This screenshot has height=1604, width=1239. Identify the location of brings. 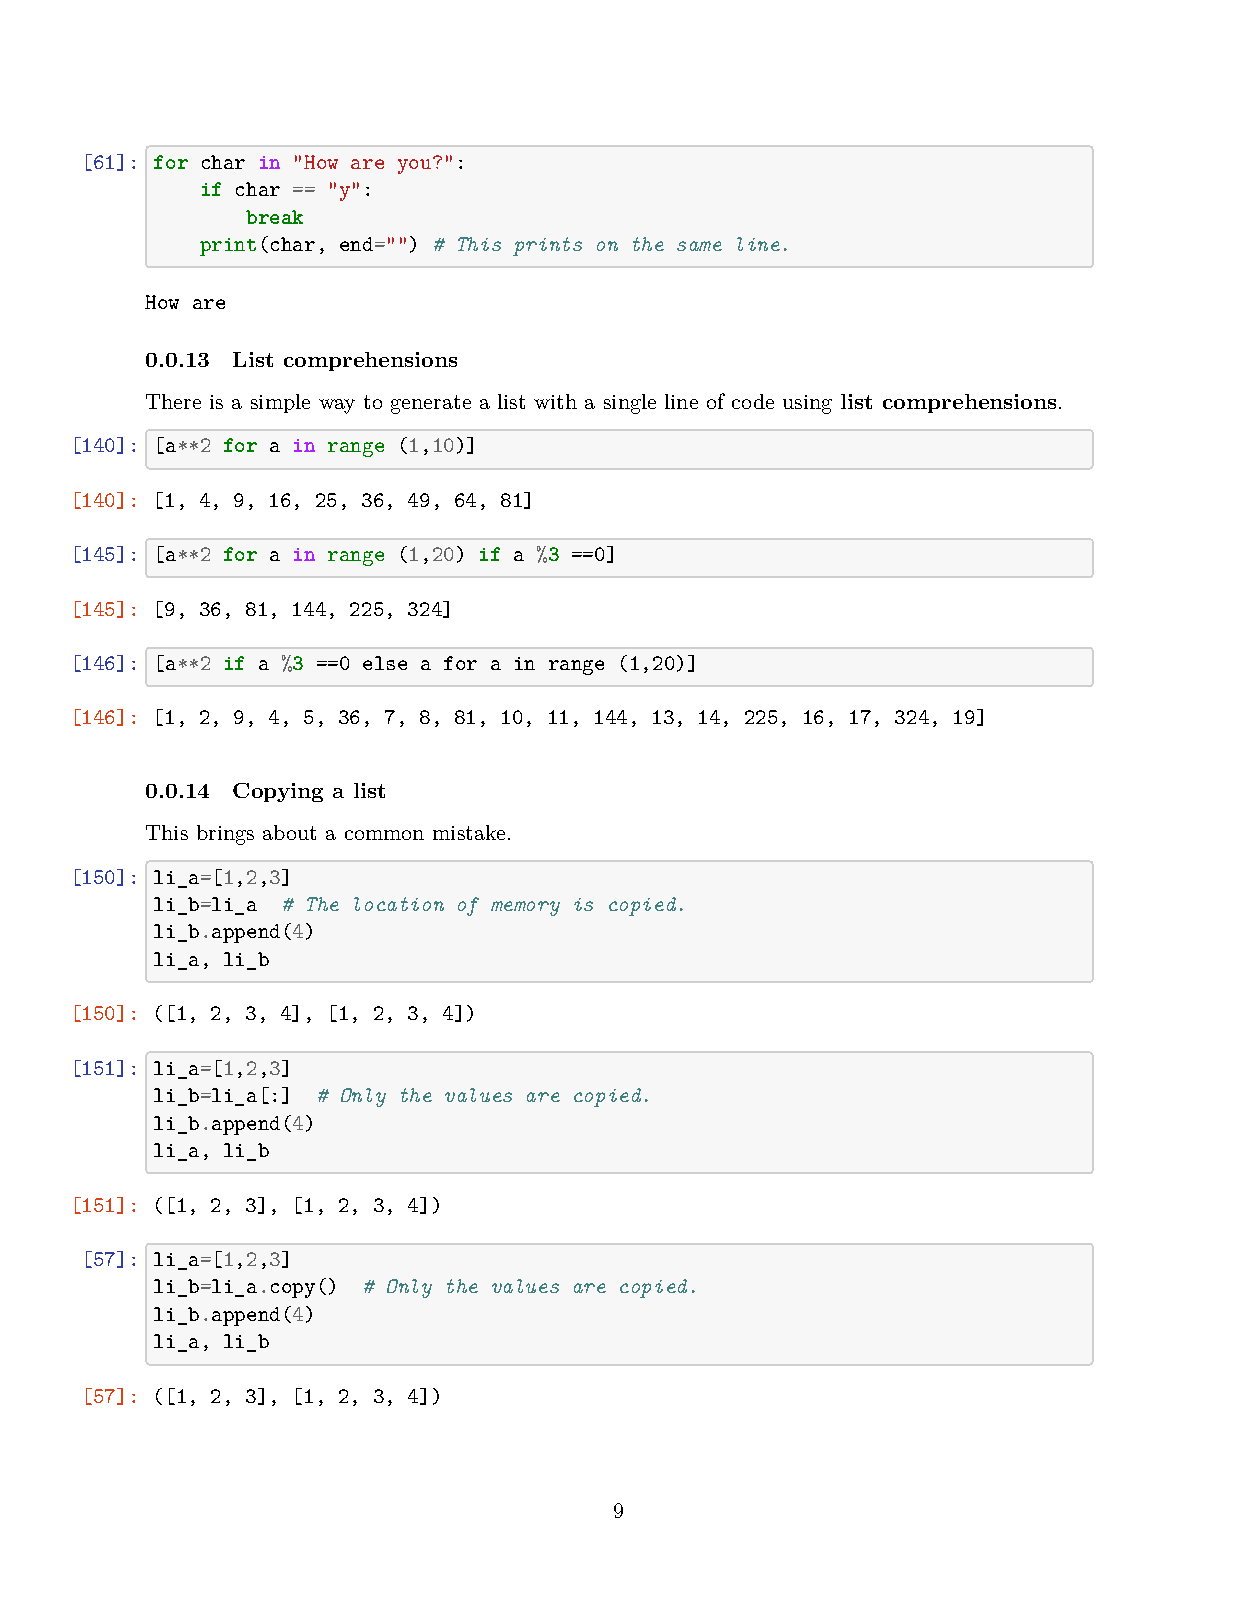
(225, 835).
